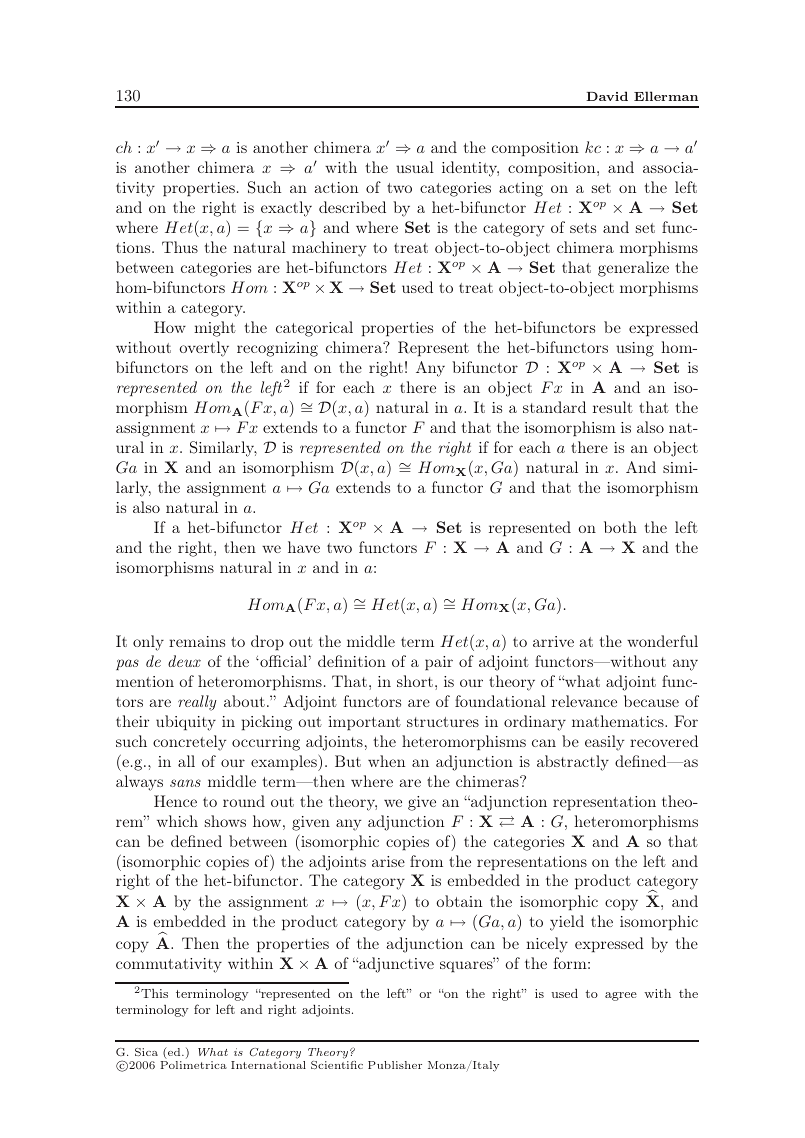 Image resolution: width=805 pixels, height=1138 pixels. What do you see at coordinates (604, 743) in the screenshot?
I see `easily` at bounding box center [604, 743].
